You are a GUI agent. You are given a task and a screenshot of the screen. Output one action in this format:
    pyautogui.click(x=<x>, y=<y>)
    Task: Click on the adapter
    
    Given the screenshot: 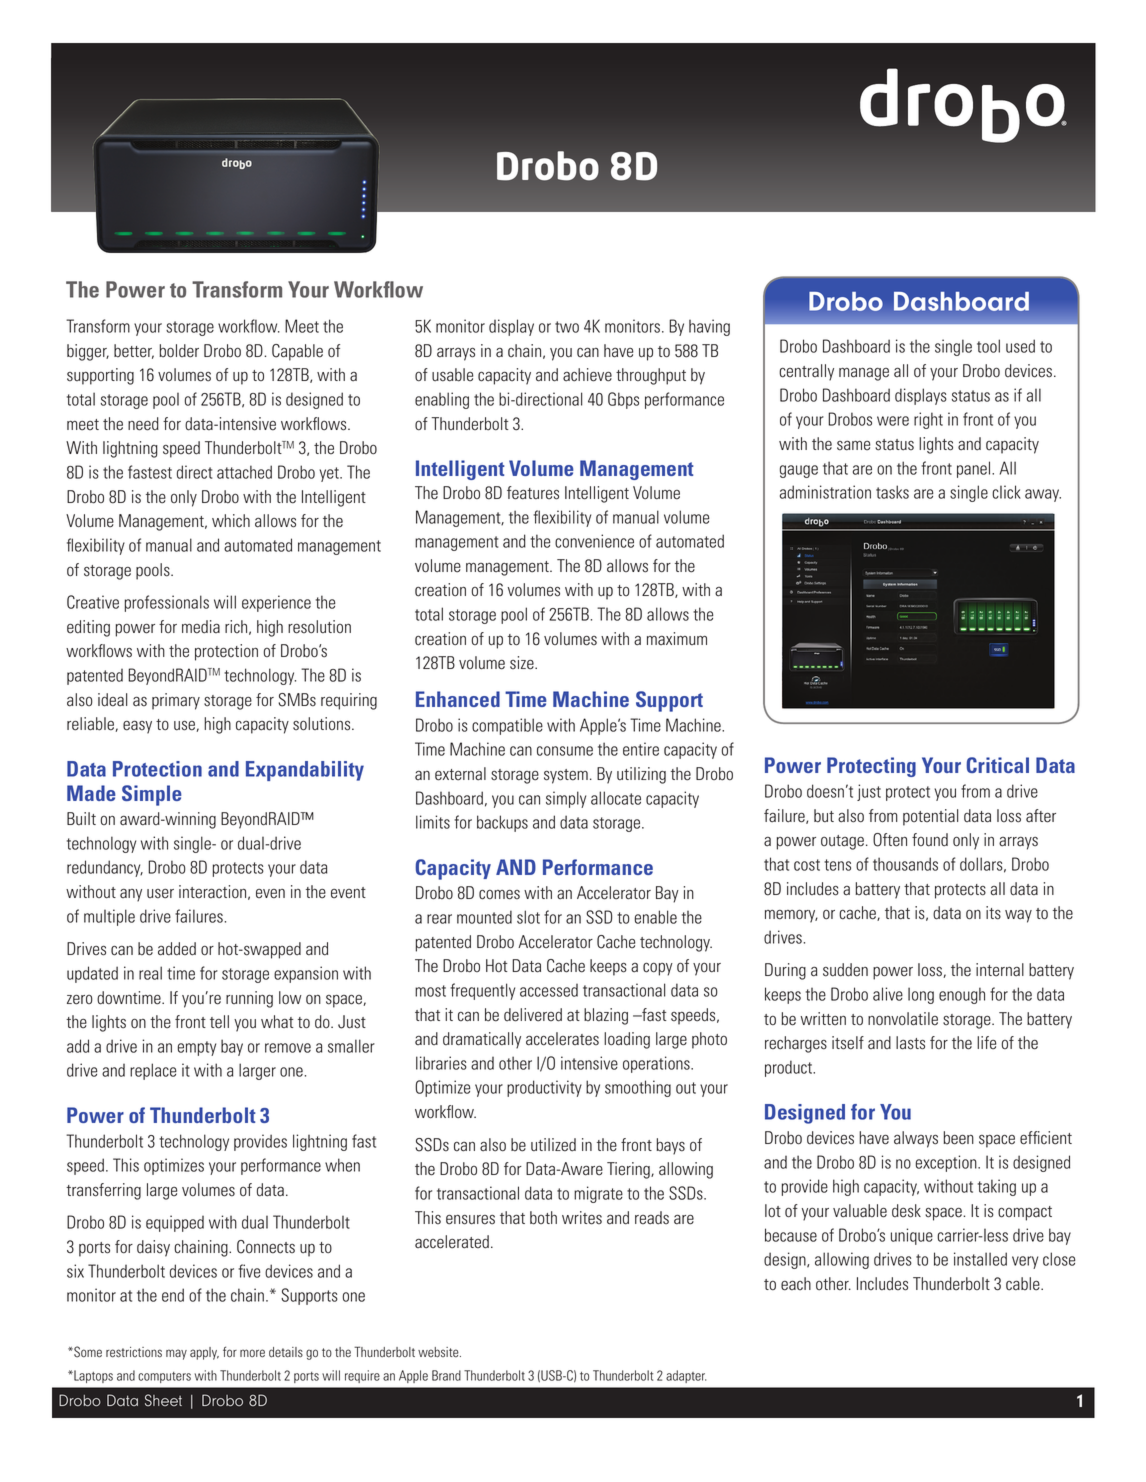 What is the action you would take?
    pyautogui.click(x=686, y=1376)
